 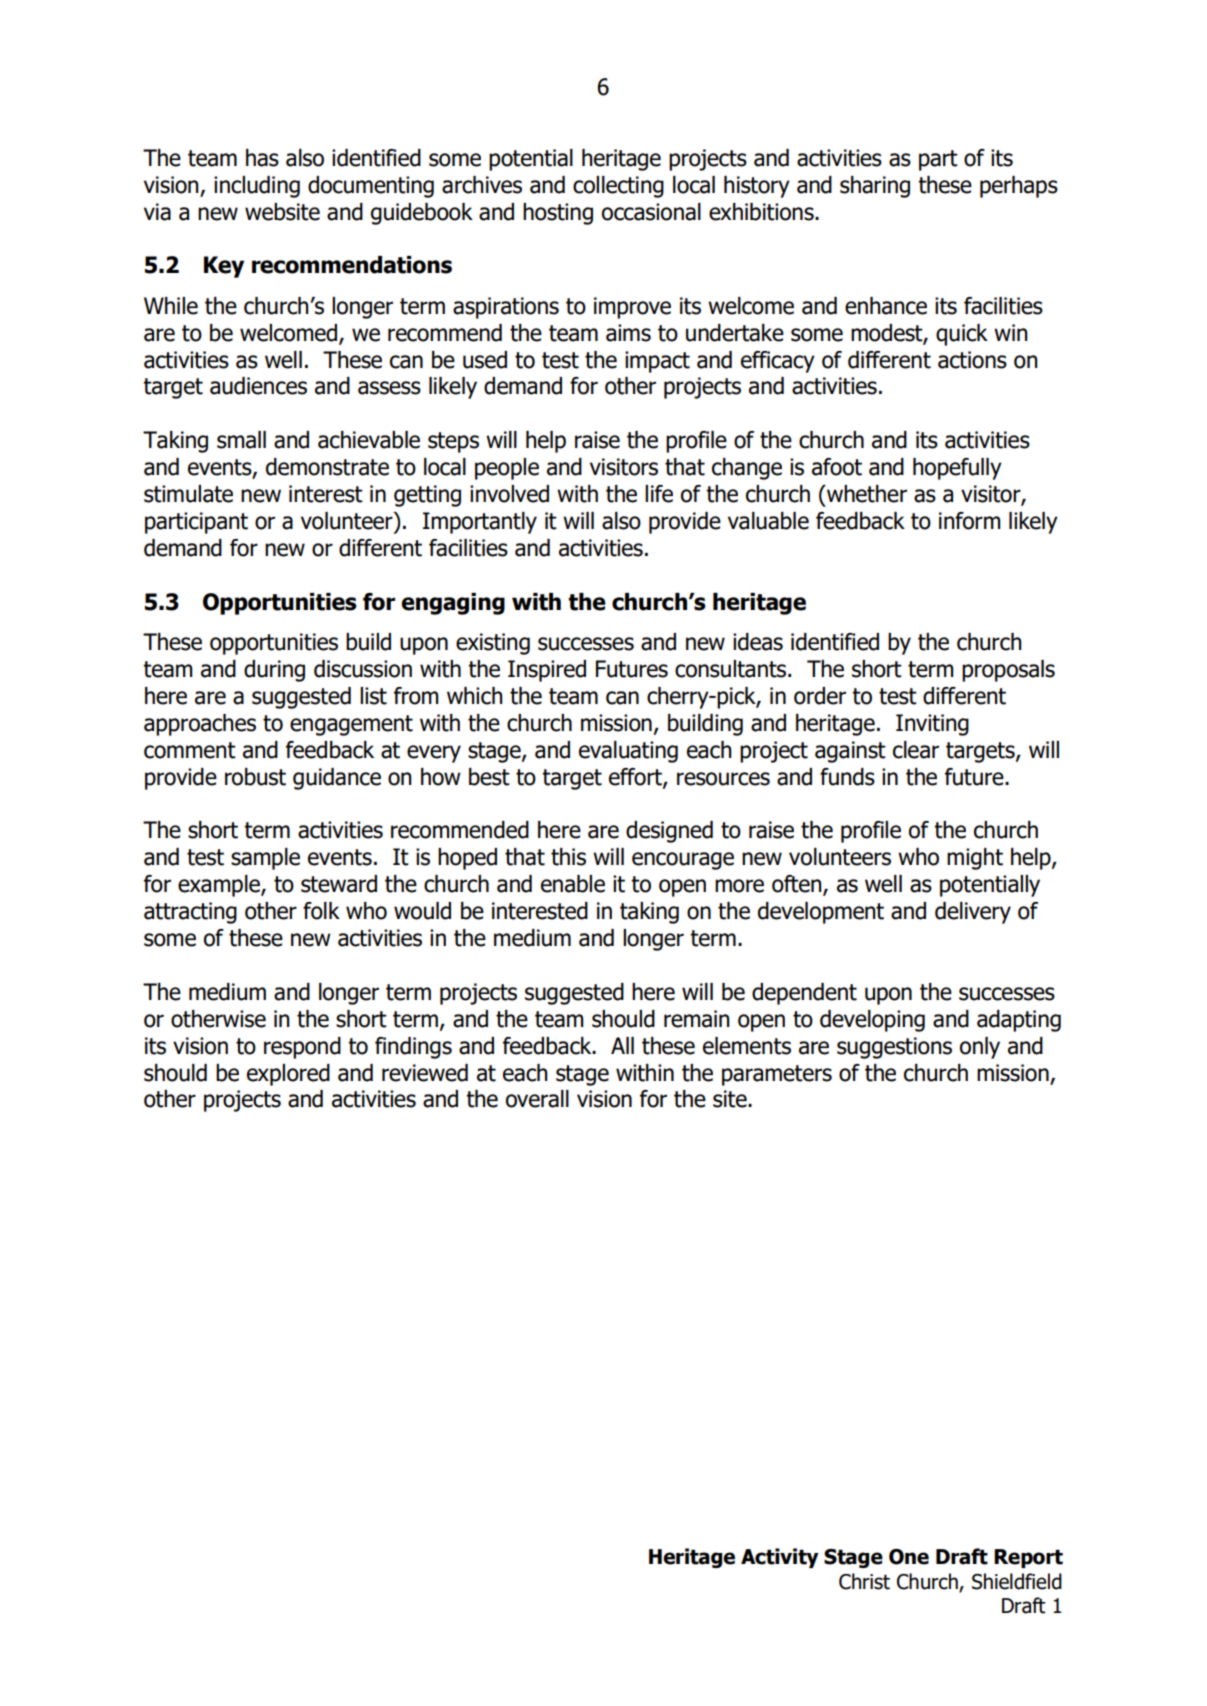 What do you see at coordinates (957, 469) in the screenshot?
I see `hopefully` at bounding box center [957, 469].
